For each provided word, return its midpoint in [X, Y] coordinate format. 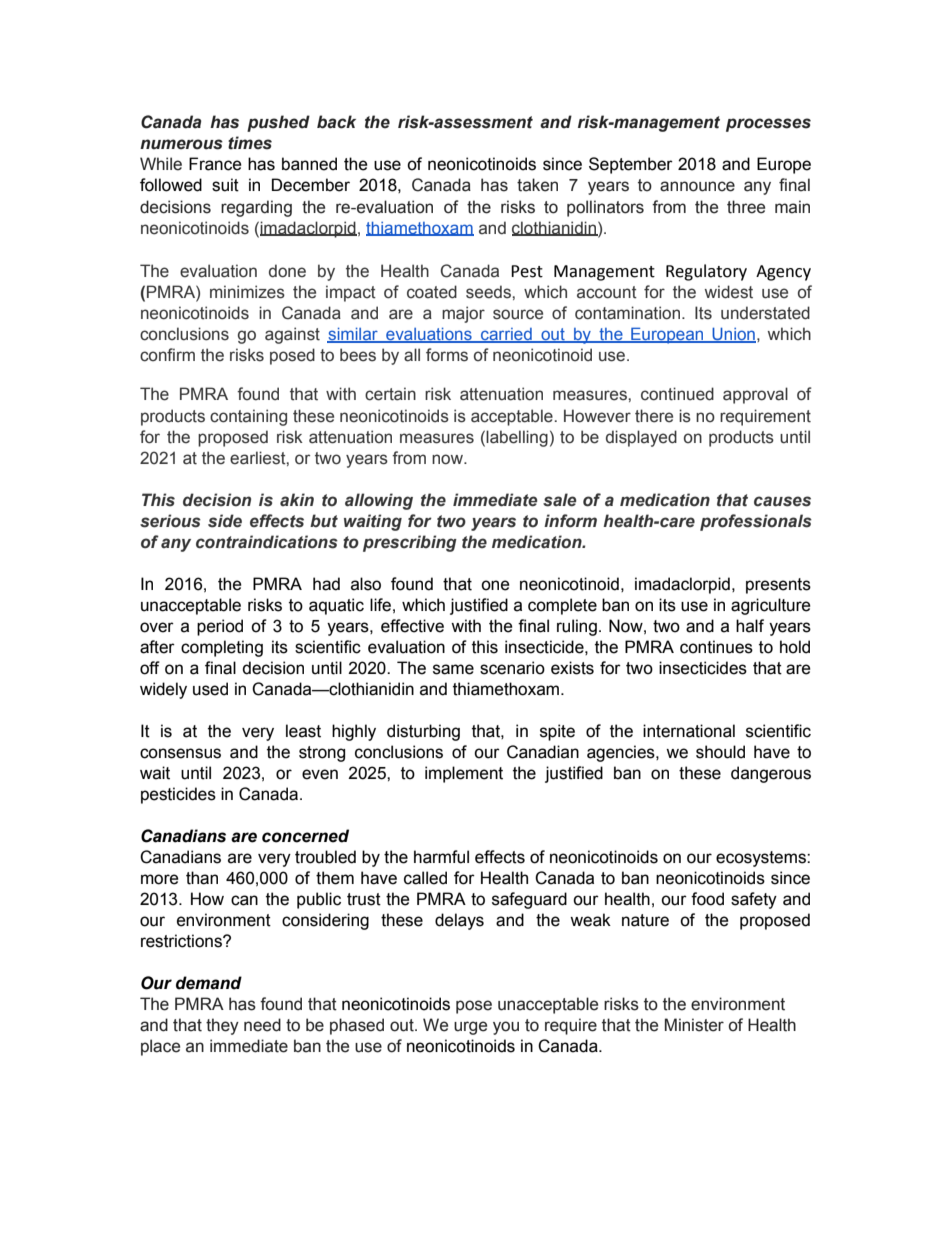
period [220, 627]
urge [470, 1028]
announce [697, 186]
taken [537, 185]
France [215, 164]
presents [778, 586]
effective [412, 626]
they [222, 1026]
